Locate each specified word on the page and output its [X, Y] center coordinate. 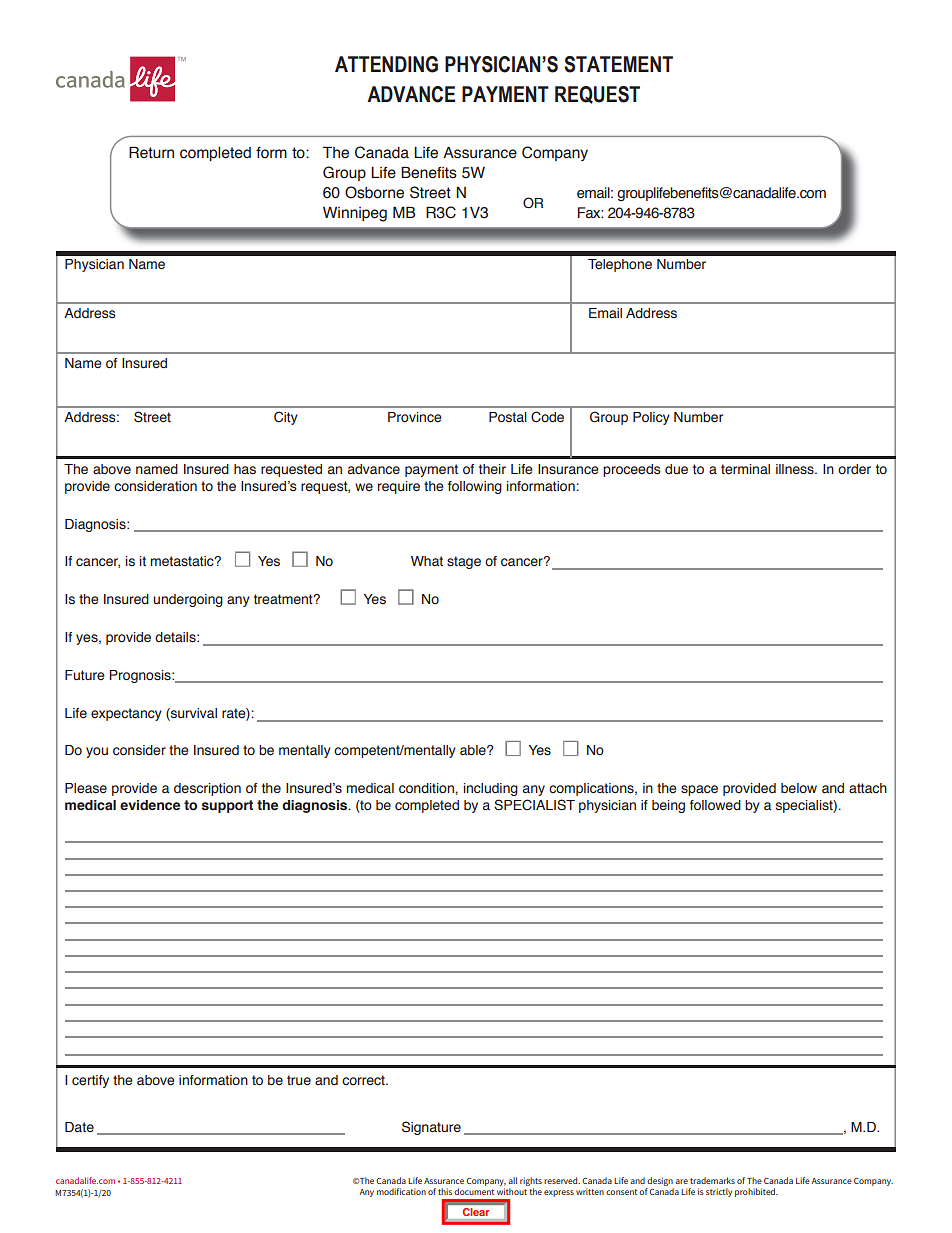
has [245, 469]
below [799, 788]
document [474, 1191]
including [491, 789]
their [492, 469]
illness [796, 469]
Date [79, 1127]
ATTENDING [386, 64]
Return [151, 152]
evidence [150, 805]
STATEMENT [618, 64]
